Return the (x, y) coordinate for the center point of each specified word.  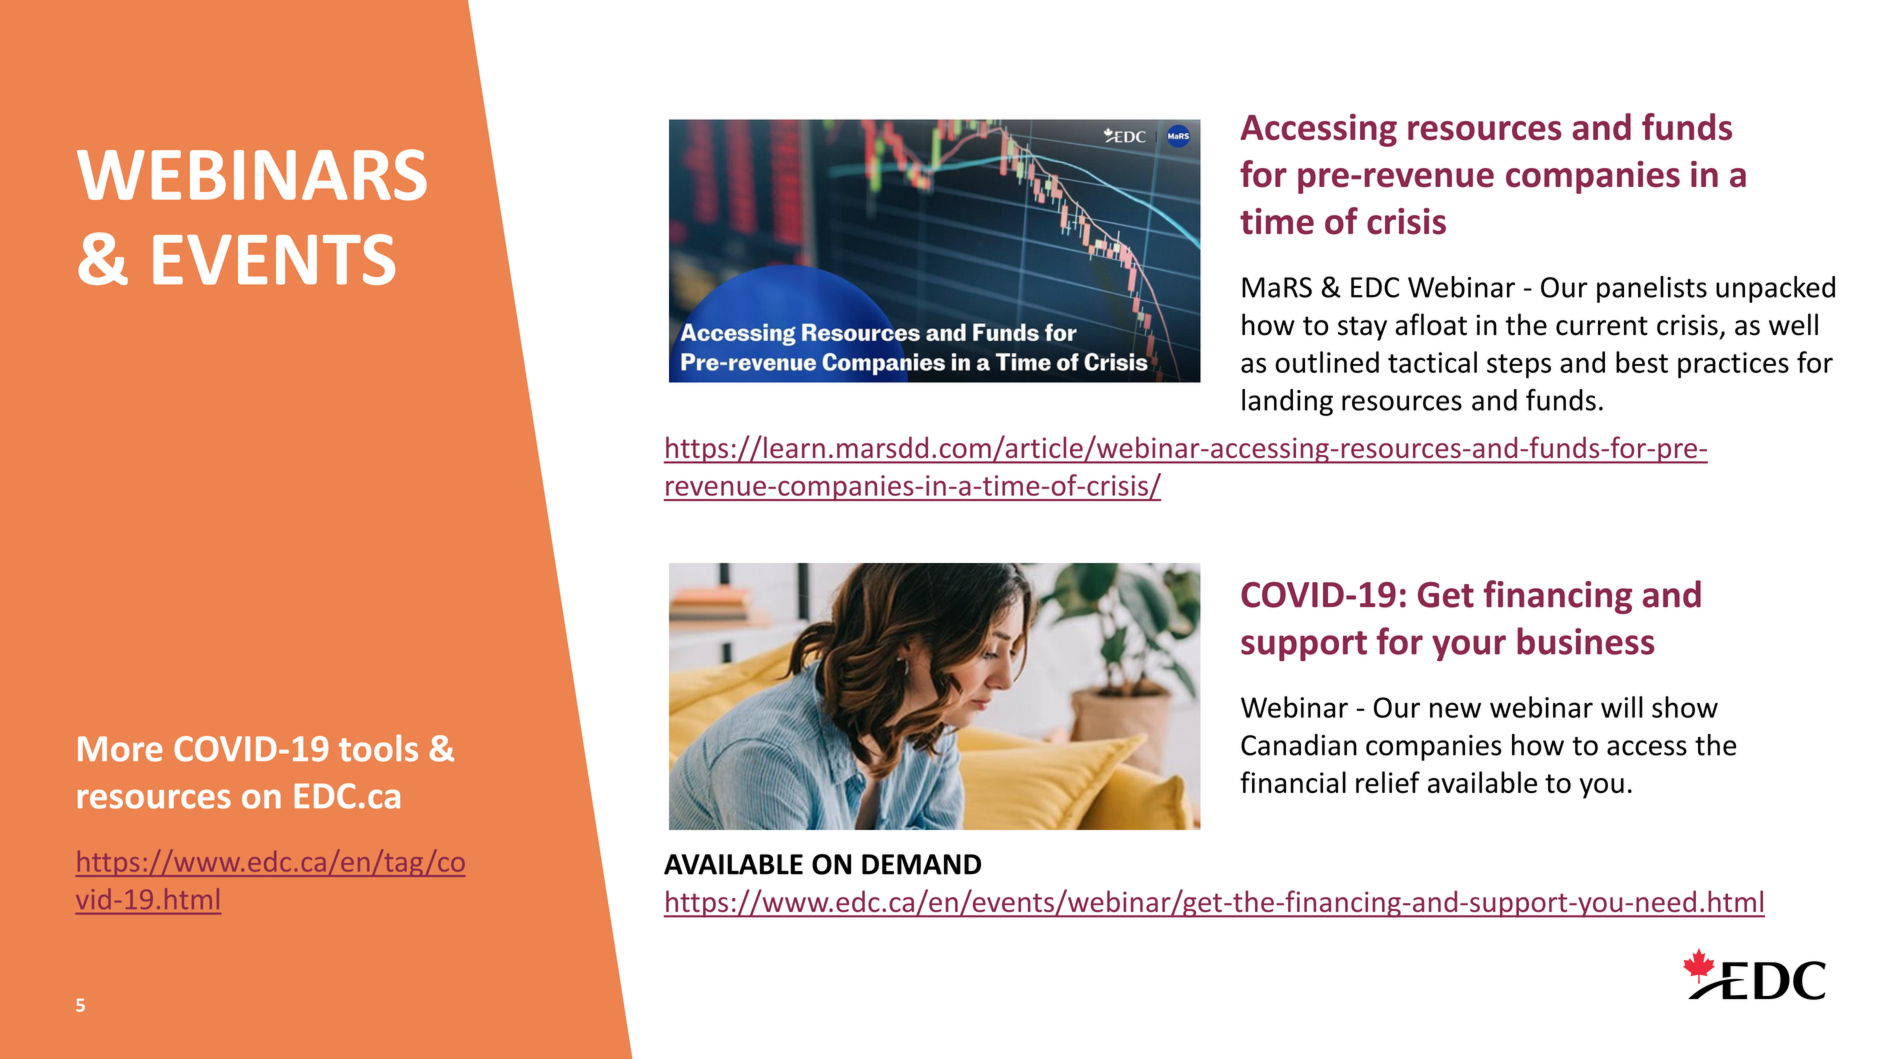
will (1622, 707)
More (120, 749)
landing (1287, 402)
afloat (1431, 324)
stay (1362, 328)
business (1586, 641)
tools (378, 748)
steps (1519, 366)
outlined (1327, 362)
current (1602, 326)
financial (1293, 782)
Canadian (1299, 745)
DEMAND (921, 864)
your (1469, 648)
